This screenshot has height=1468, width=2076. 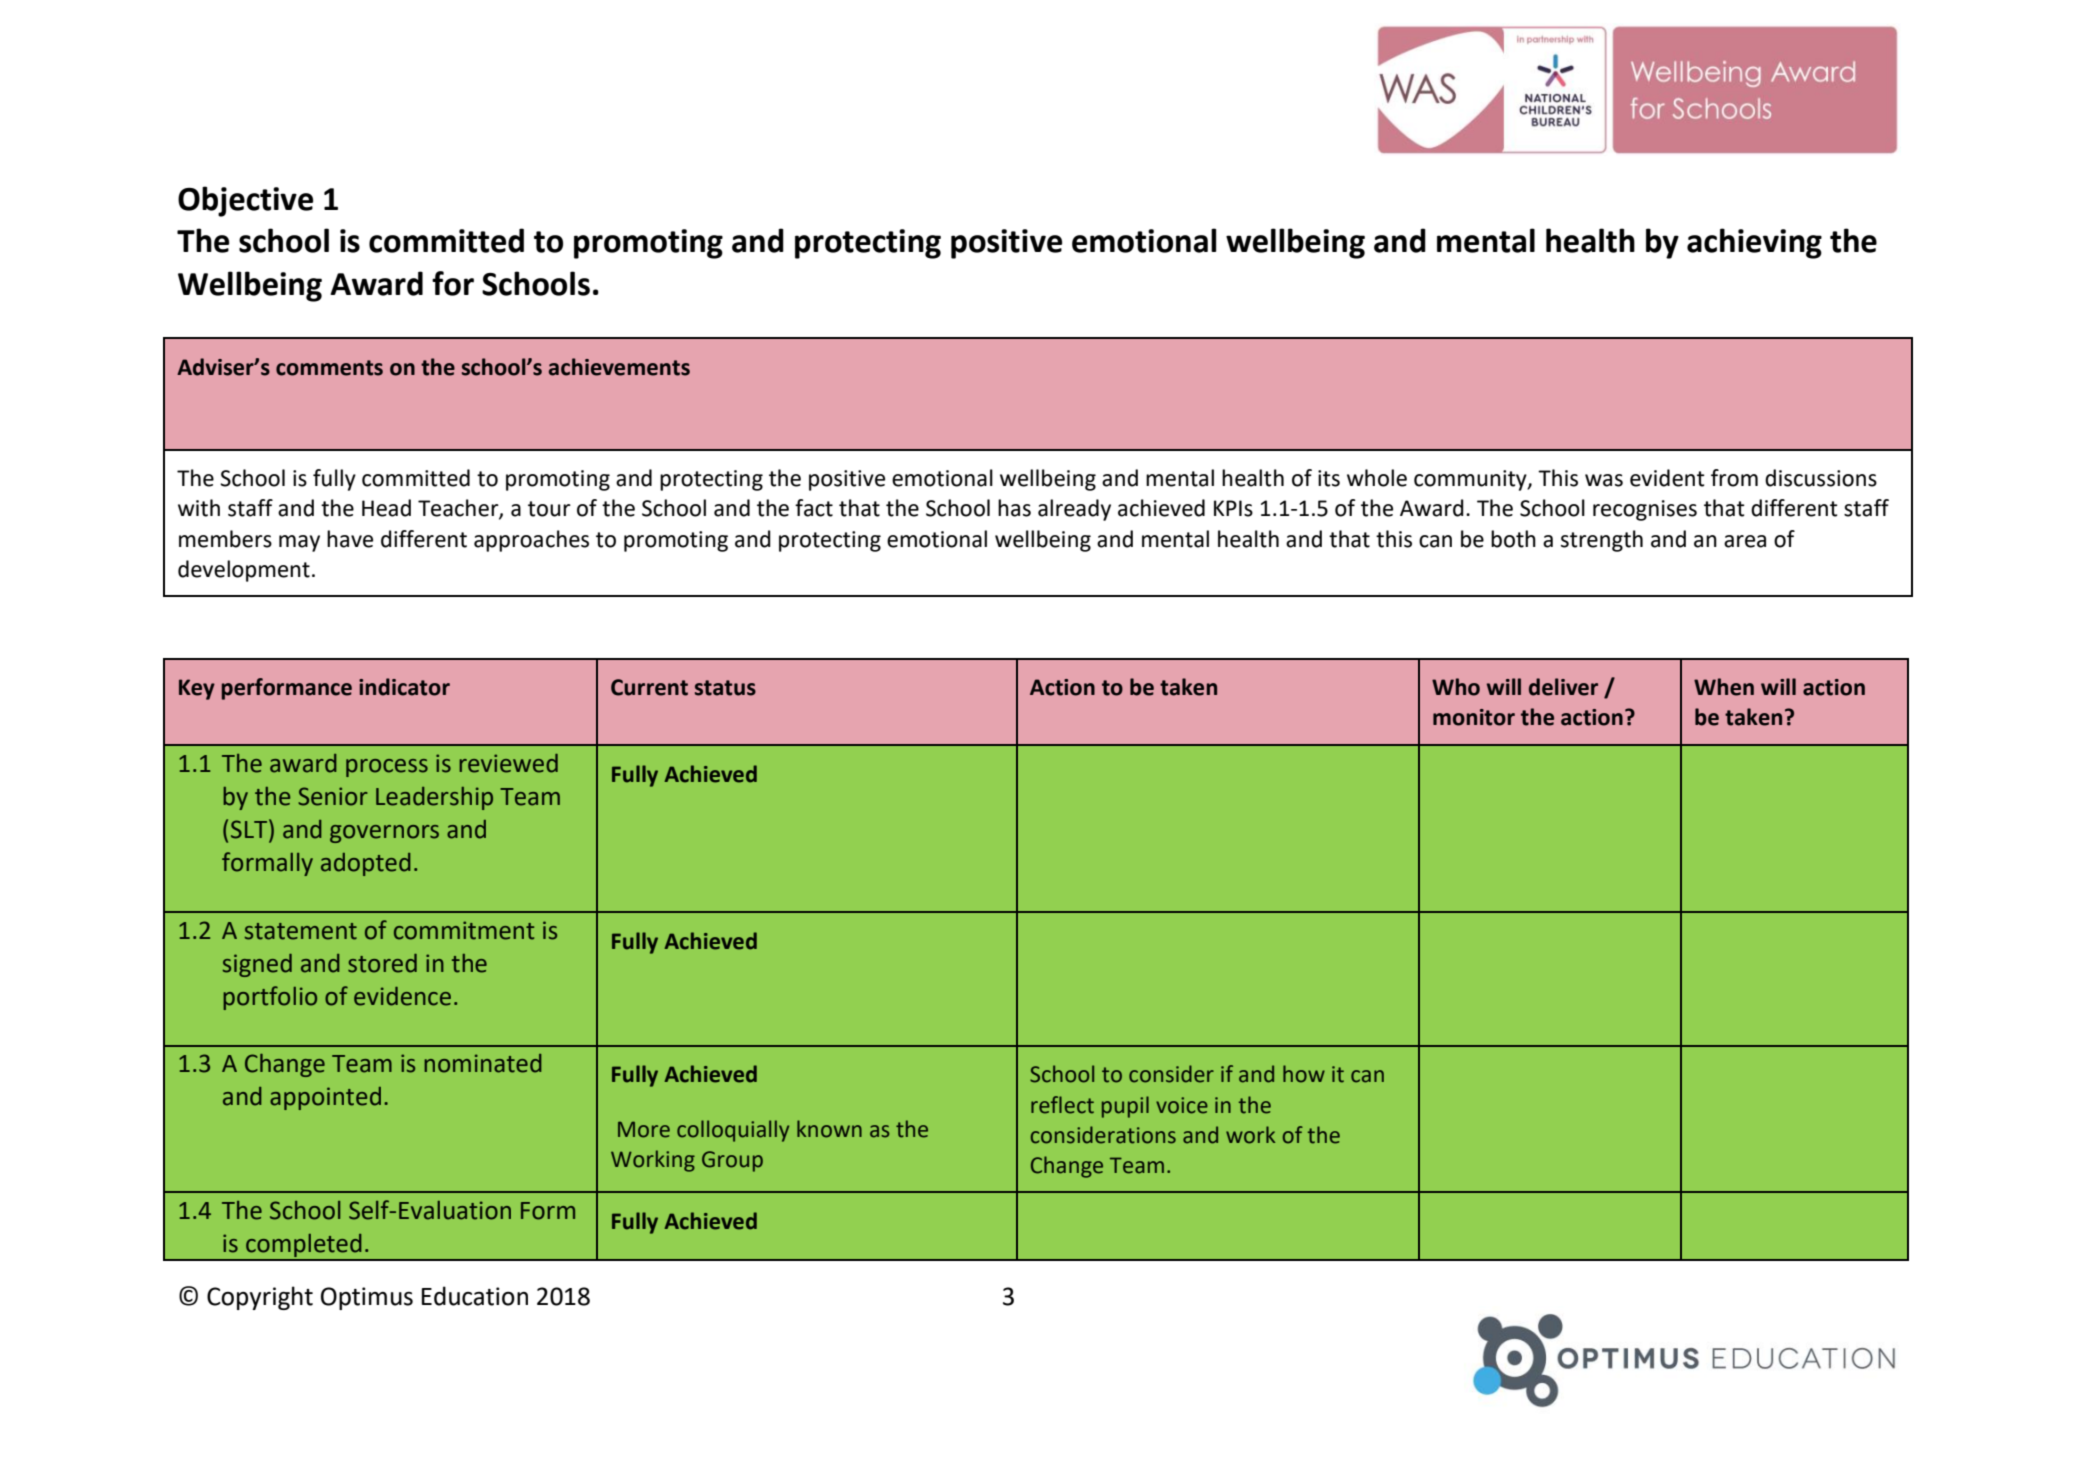 I want to click on has, so click(x=1014, y=508).
